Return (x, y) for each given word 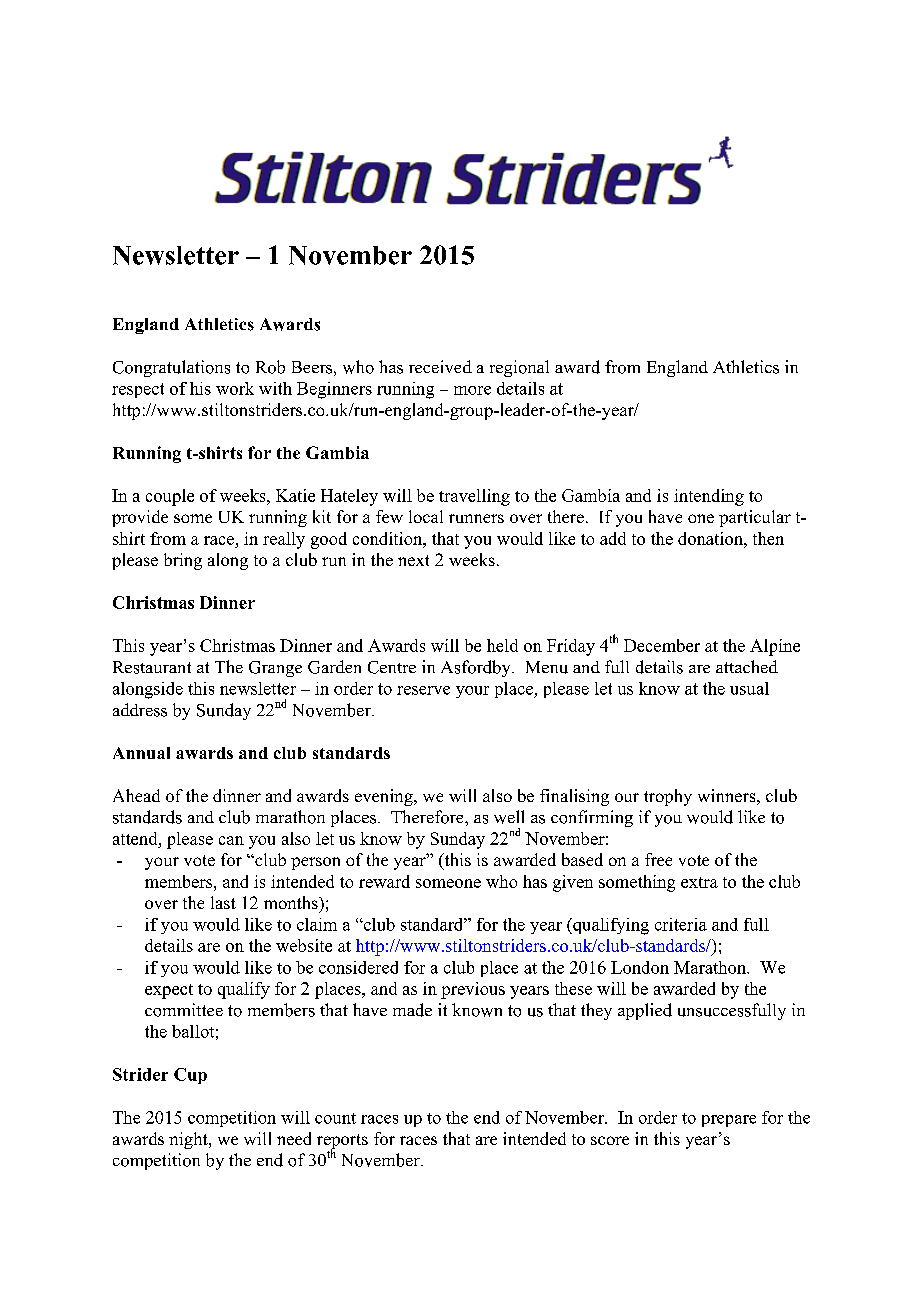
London (640, 967)
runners (476, 518)
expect (169, 991)
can (231, 840)
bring (183, 561)
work (235, 388)
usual (749, 688)
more (472, 390)
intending (709, 497)
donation (711, 538)
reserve (423, 690)
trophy (668, 797)
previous (473, 990)
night (189, 1140)
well (509, 817)
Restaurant (152, 667)
